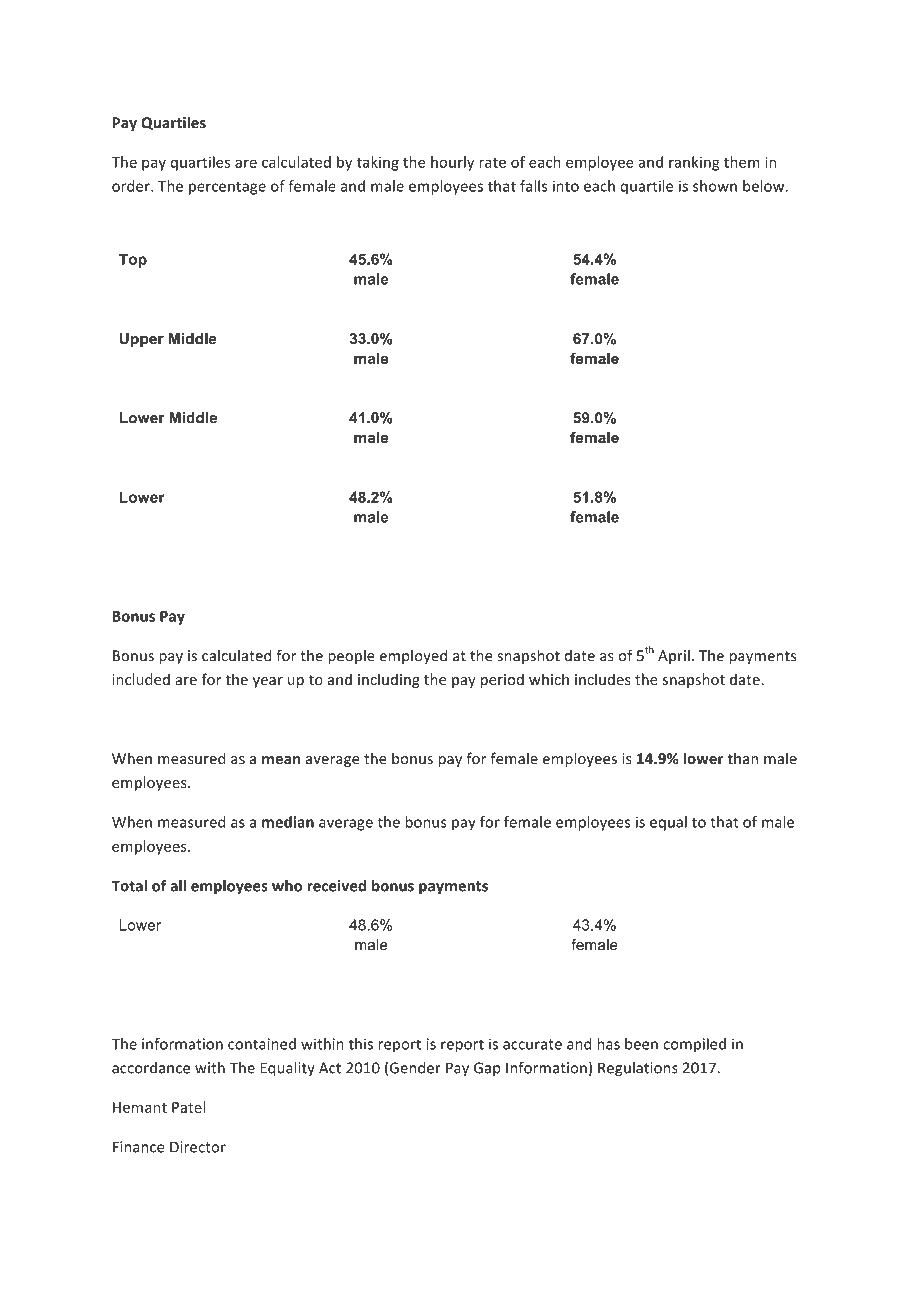 The height and width of the screenshot is (1307, 924). What do you see at coordinates (638, 1069) in the screenshot?
I see `Regulations` at bounding box center [638, 1069].
